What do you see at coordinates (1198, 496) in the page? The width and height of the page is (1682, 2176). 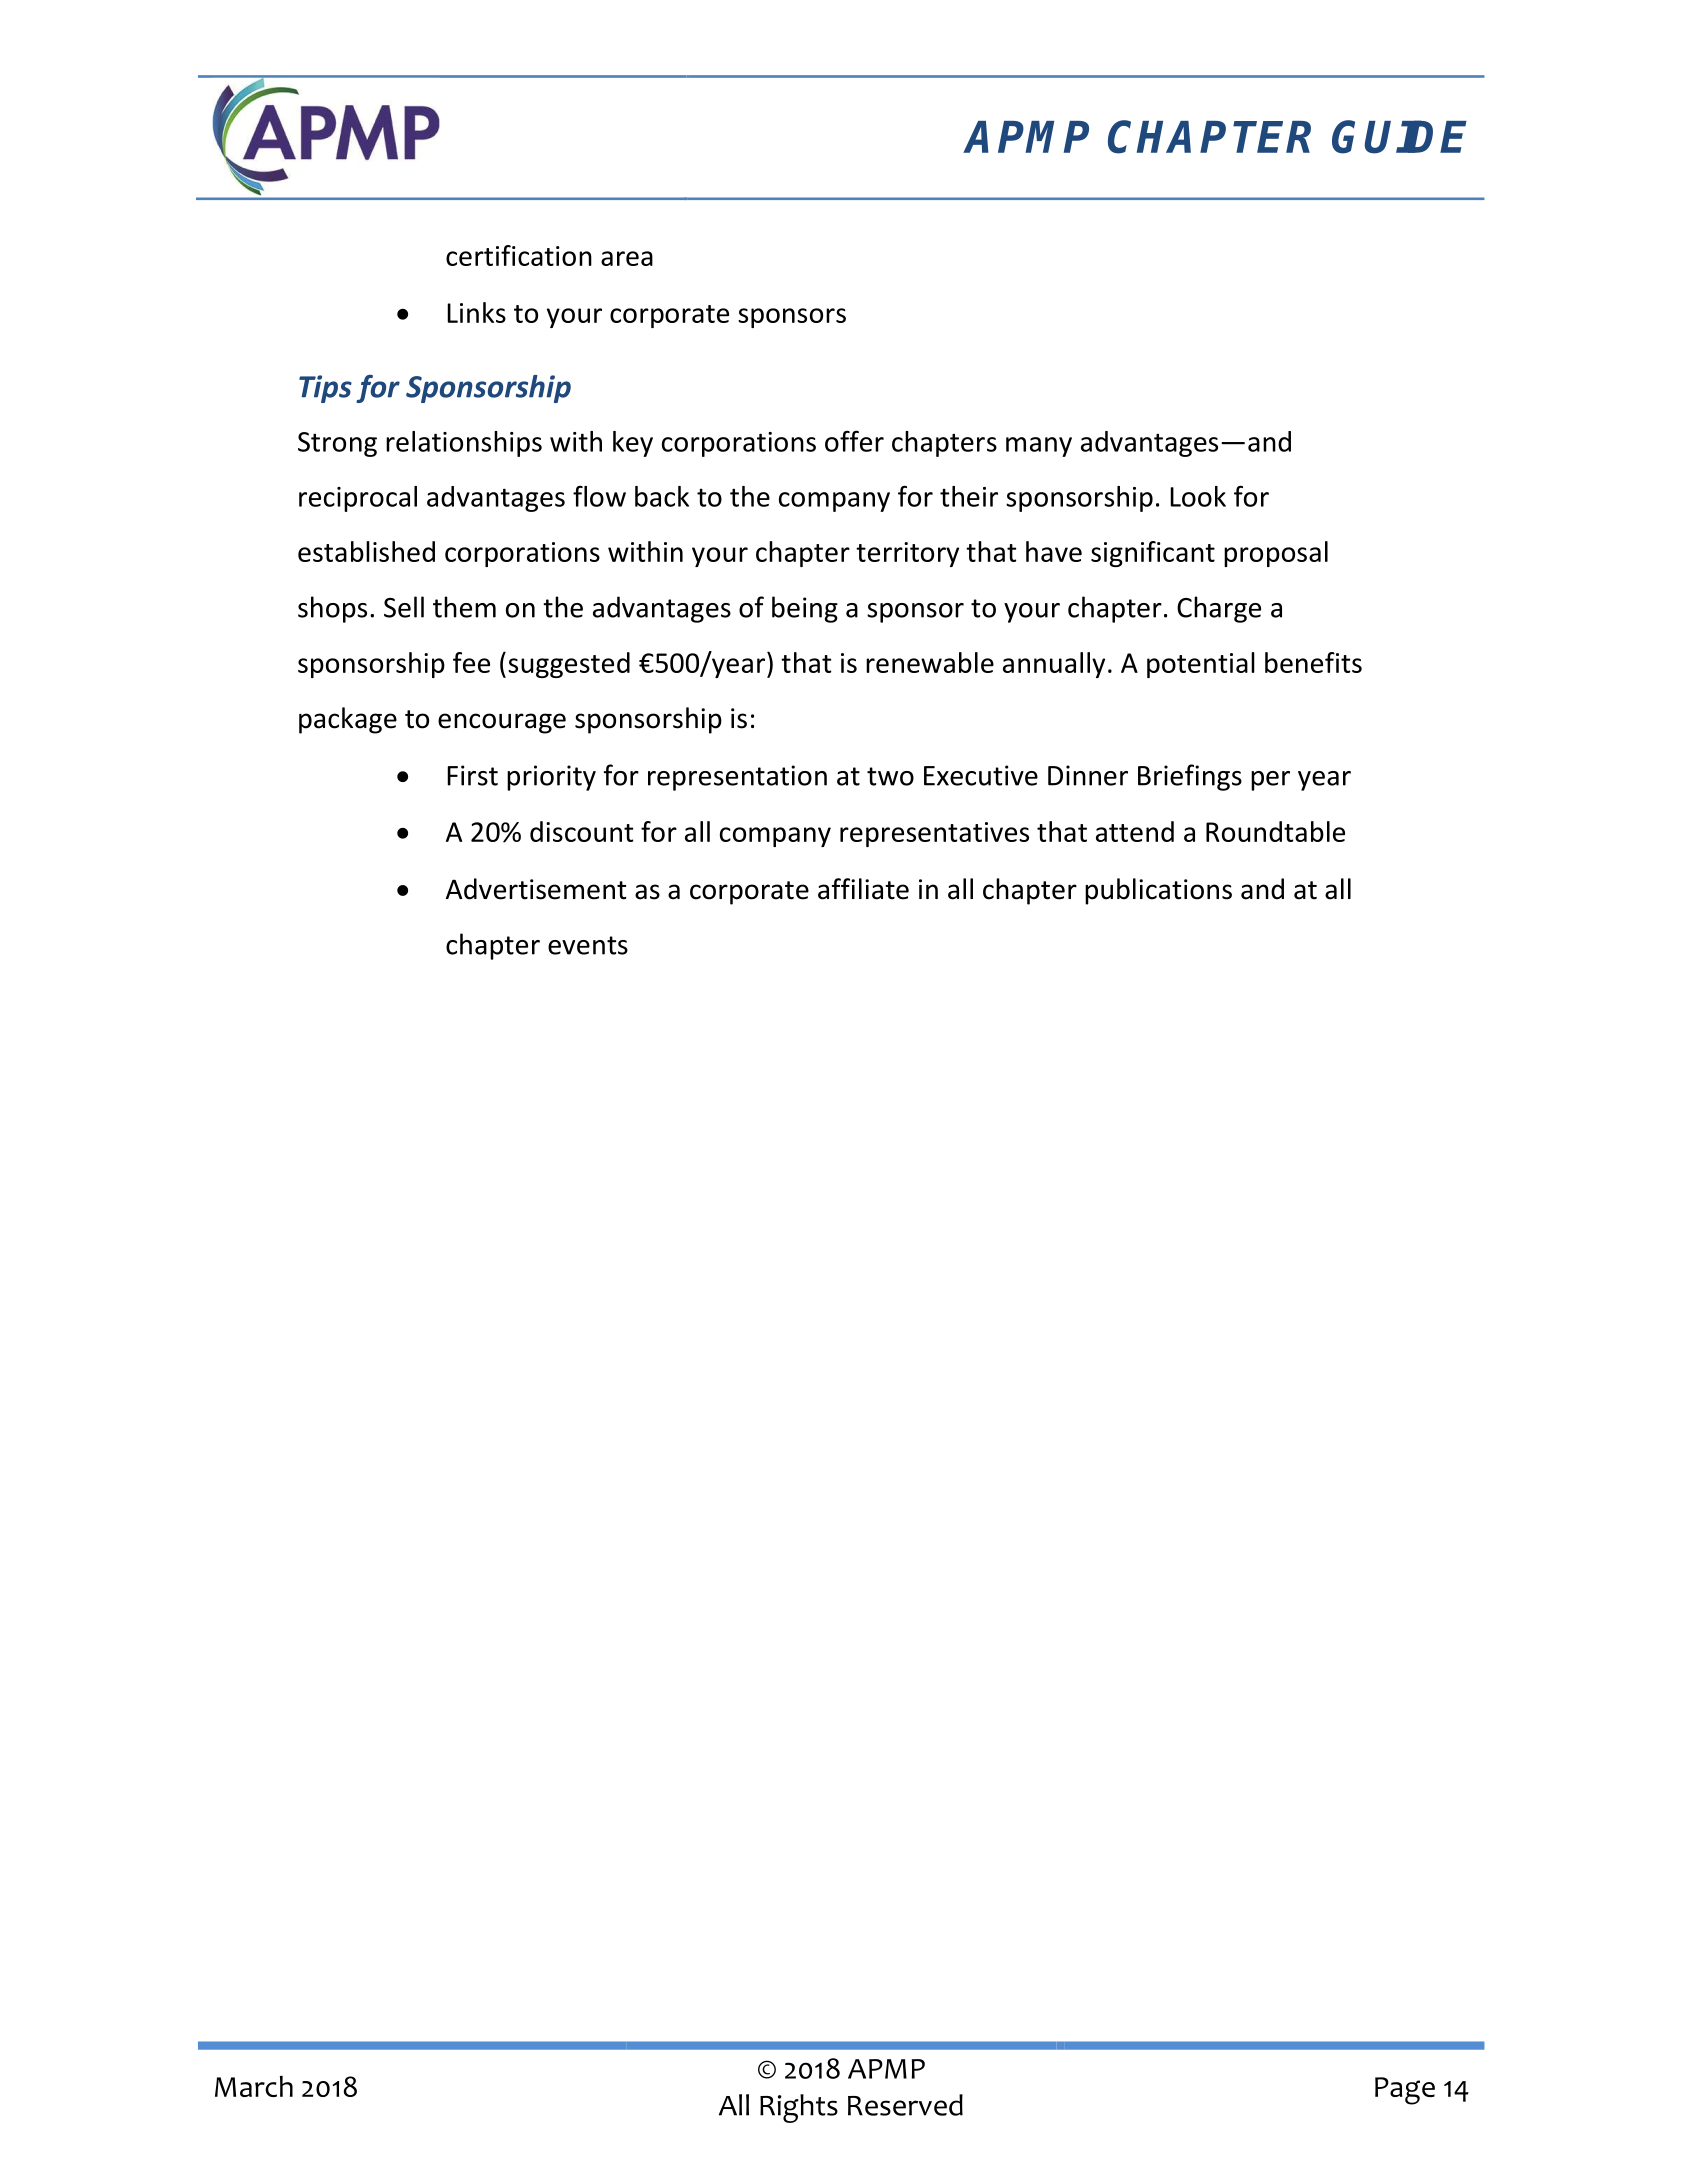 I see `Look` at bounding box center [1198, 496].
